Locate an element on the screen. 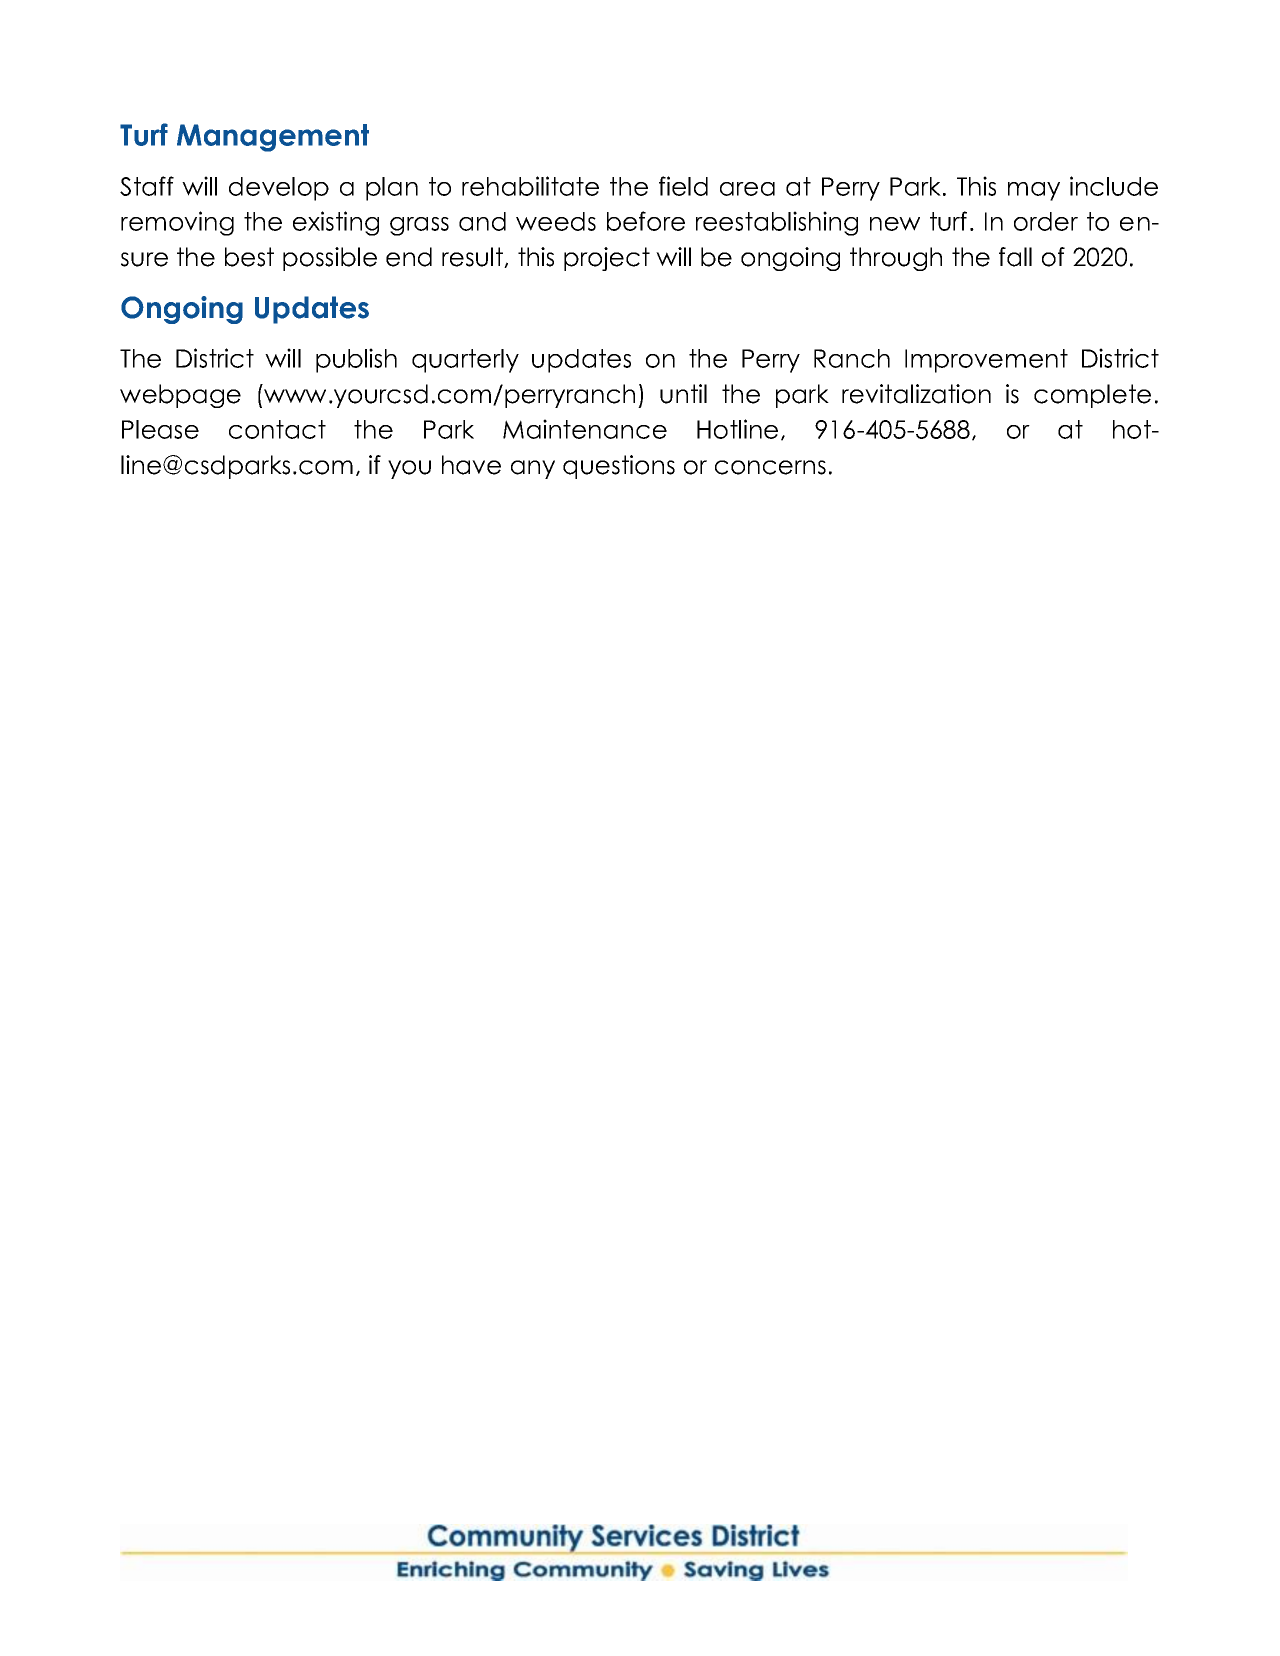  field is located at coordinates (683, 186).
